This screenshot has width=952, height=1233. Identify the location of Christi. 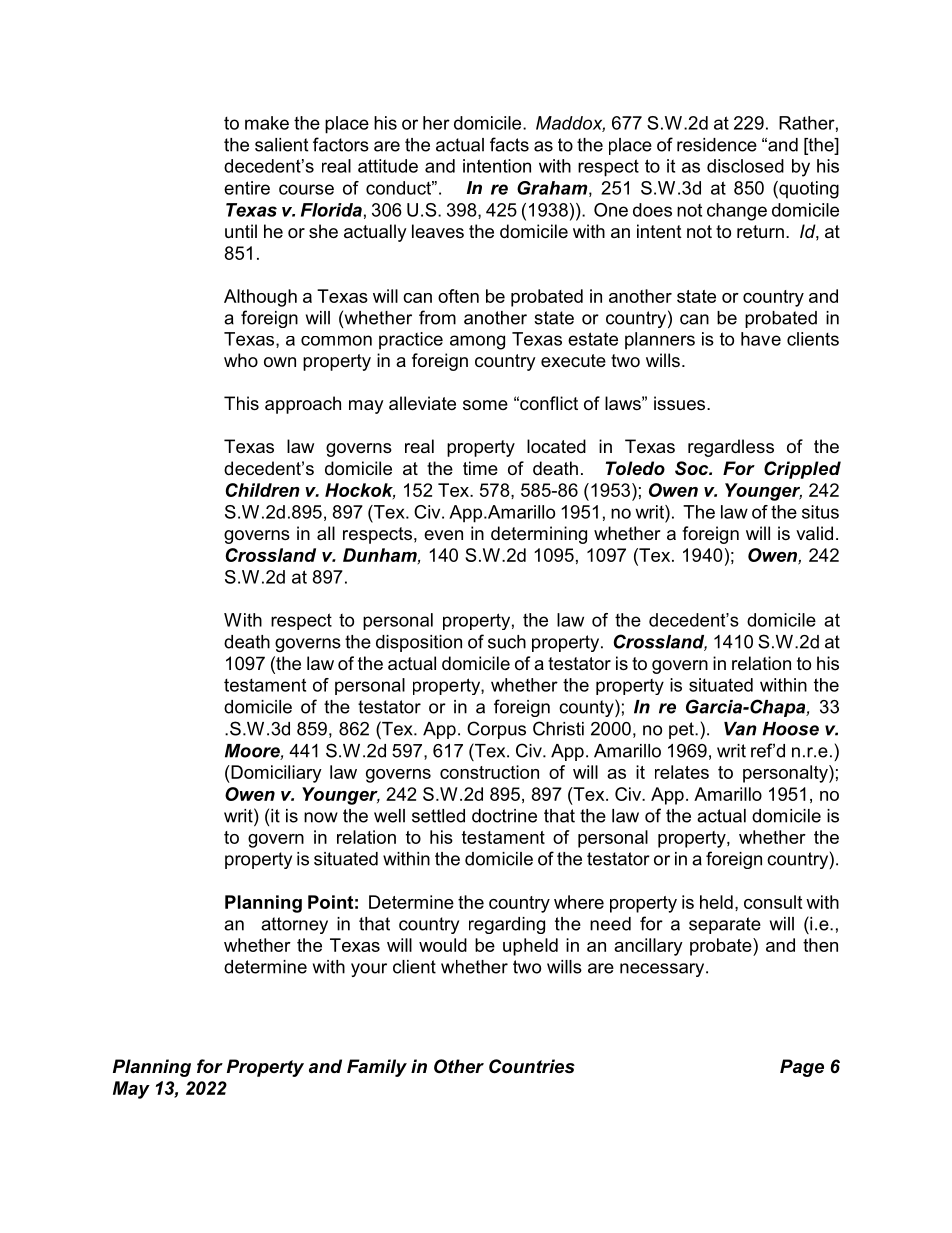
(558, 728).
